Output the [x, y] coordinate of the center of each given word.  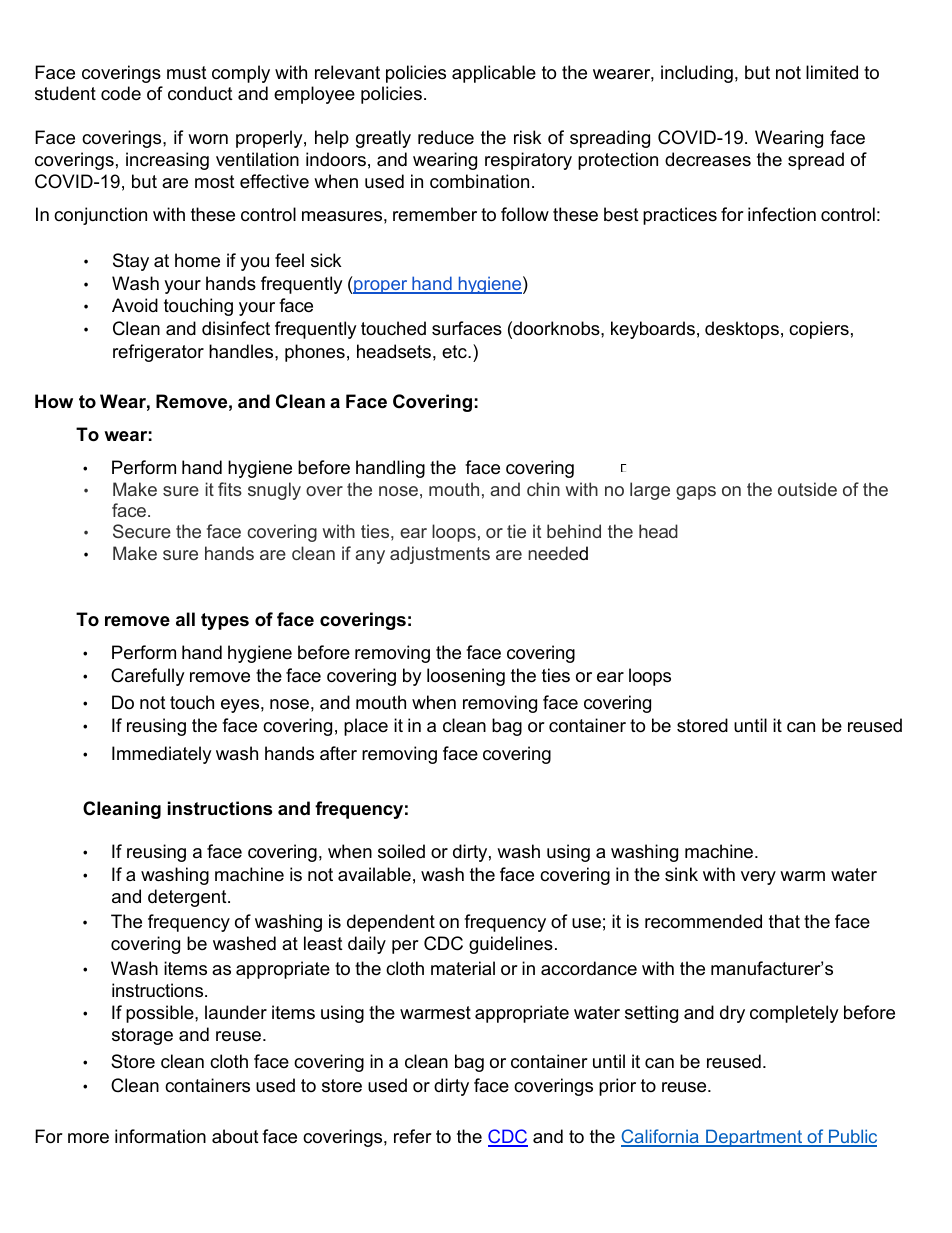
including [697, 74]
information [160, 1136]
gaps [696, 493]
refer [413, 1136]
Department [754, 1138]
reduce [446, 137]
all [185, 619]
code [121, 93]
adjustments [440, 555]
